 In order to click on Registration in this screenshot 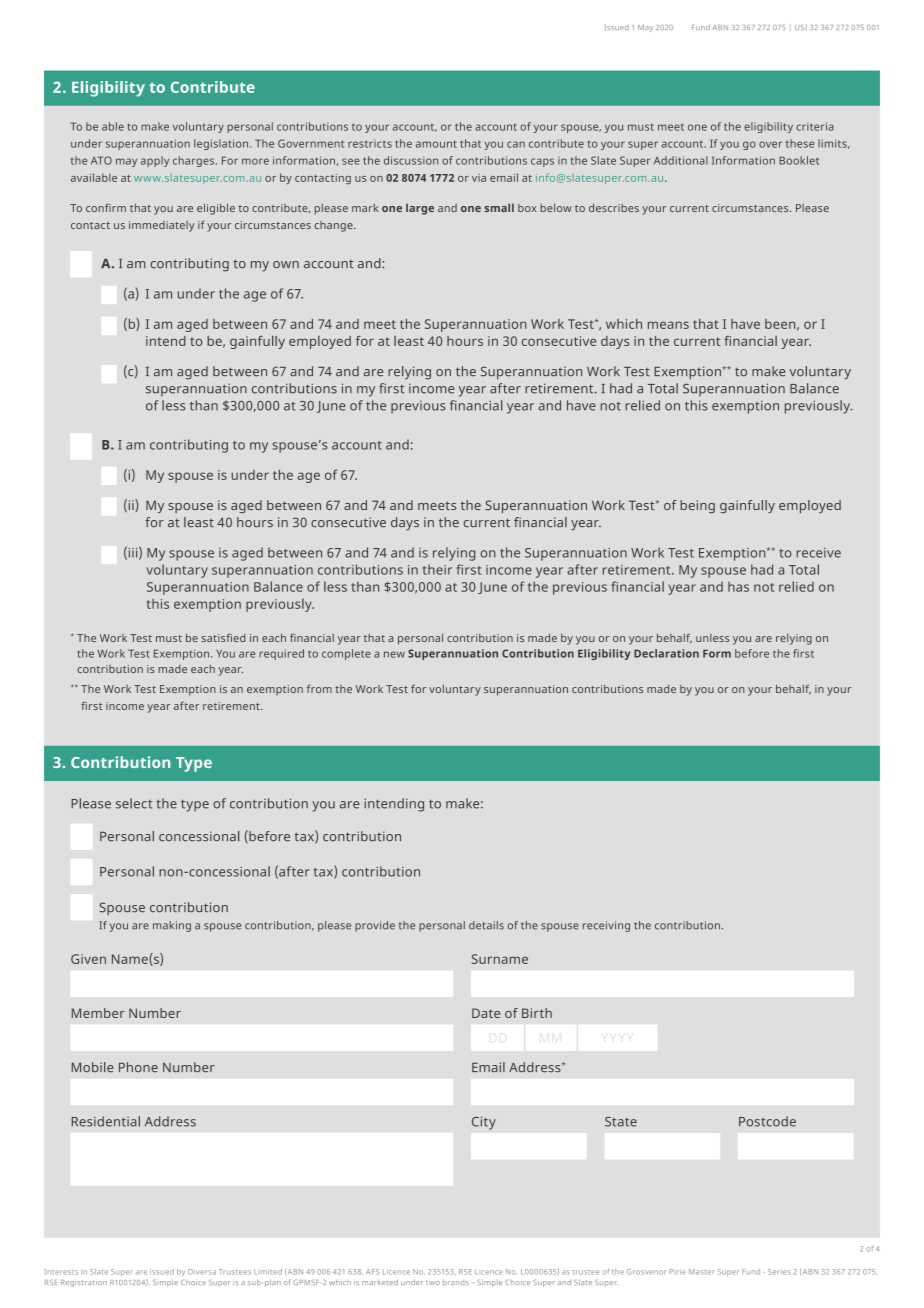, I will do `click(84, 1283)`.
